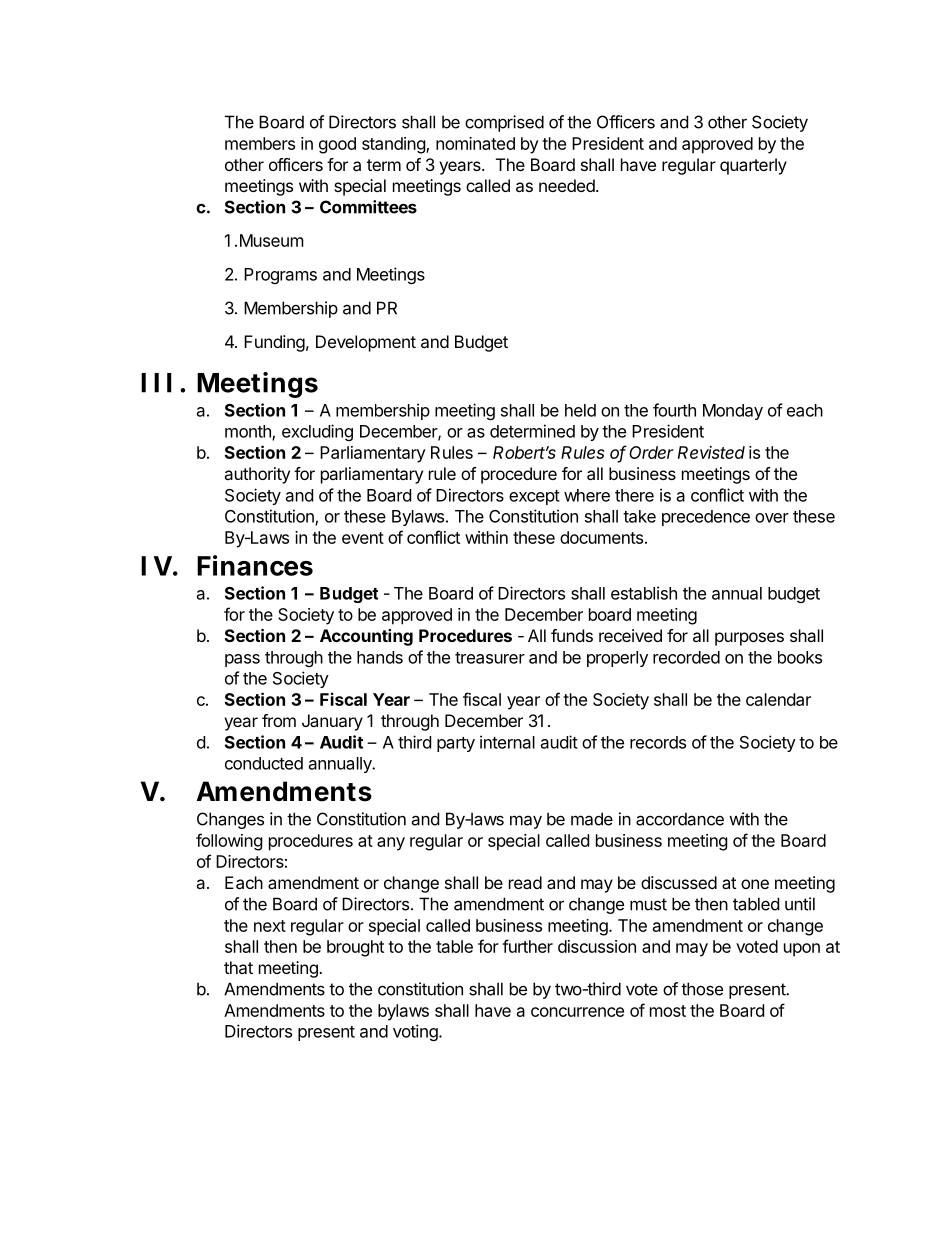 The height and width of the image is (1233, 952). What do you see at coordinates (337, 145) in the image?
I see `good` at bounding box center [337, 145].
